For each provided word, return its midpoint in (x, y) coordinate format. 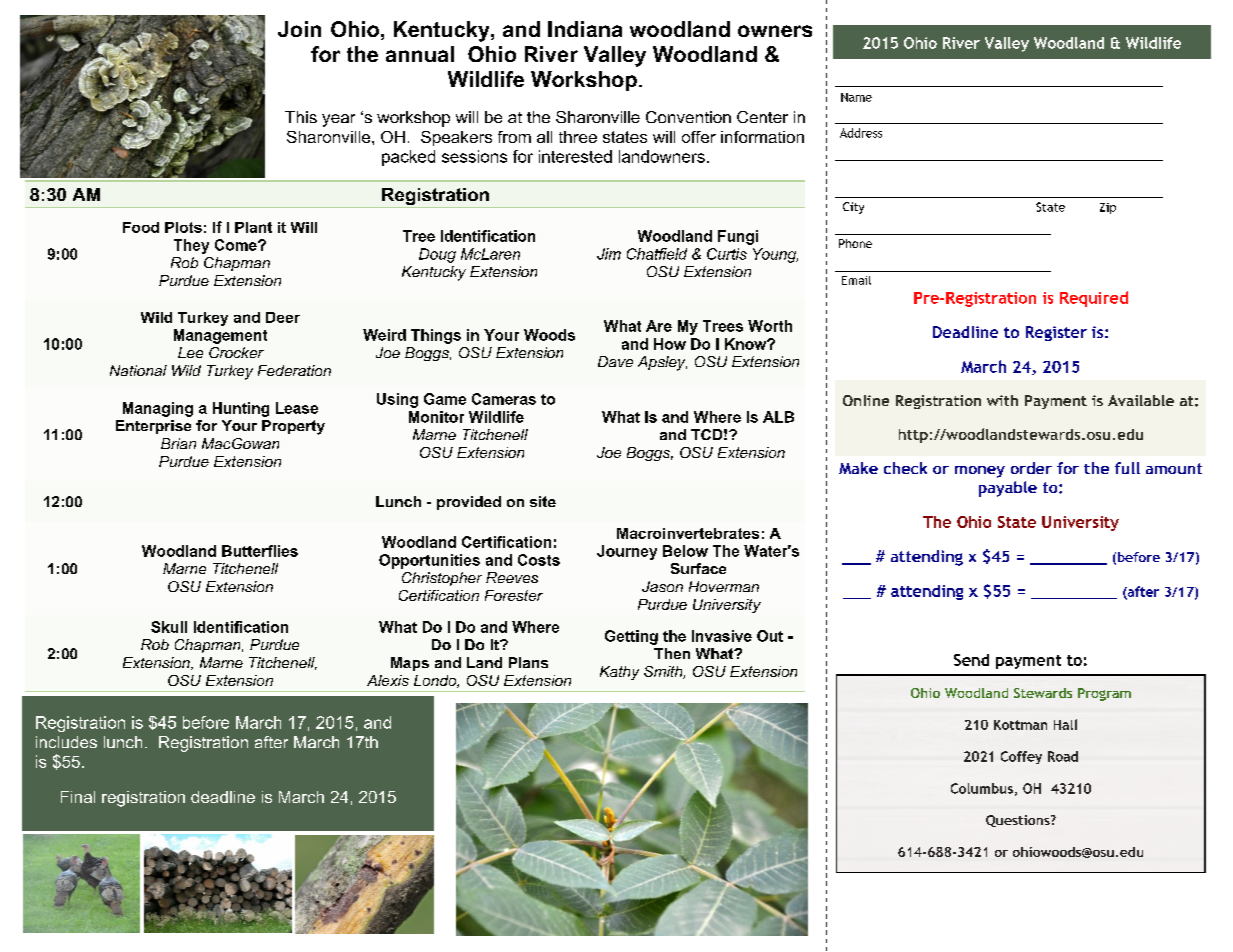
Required (1094, 299)
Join (299, 29)
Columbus (982, 788)
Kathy (619, 673)
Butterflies (260, 551)
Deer (283, 317)
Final (78, 797)
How (670, 344)
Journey (627, 552)
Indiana (585, 29)
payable (1008, 489)
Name (856, 97)
